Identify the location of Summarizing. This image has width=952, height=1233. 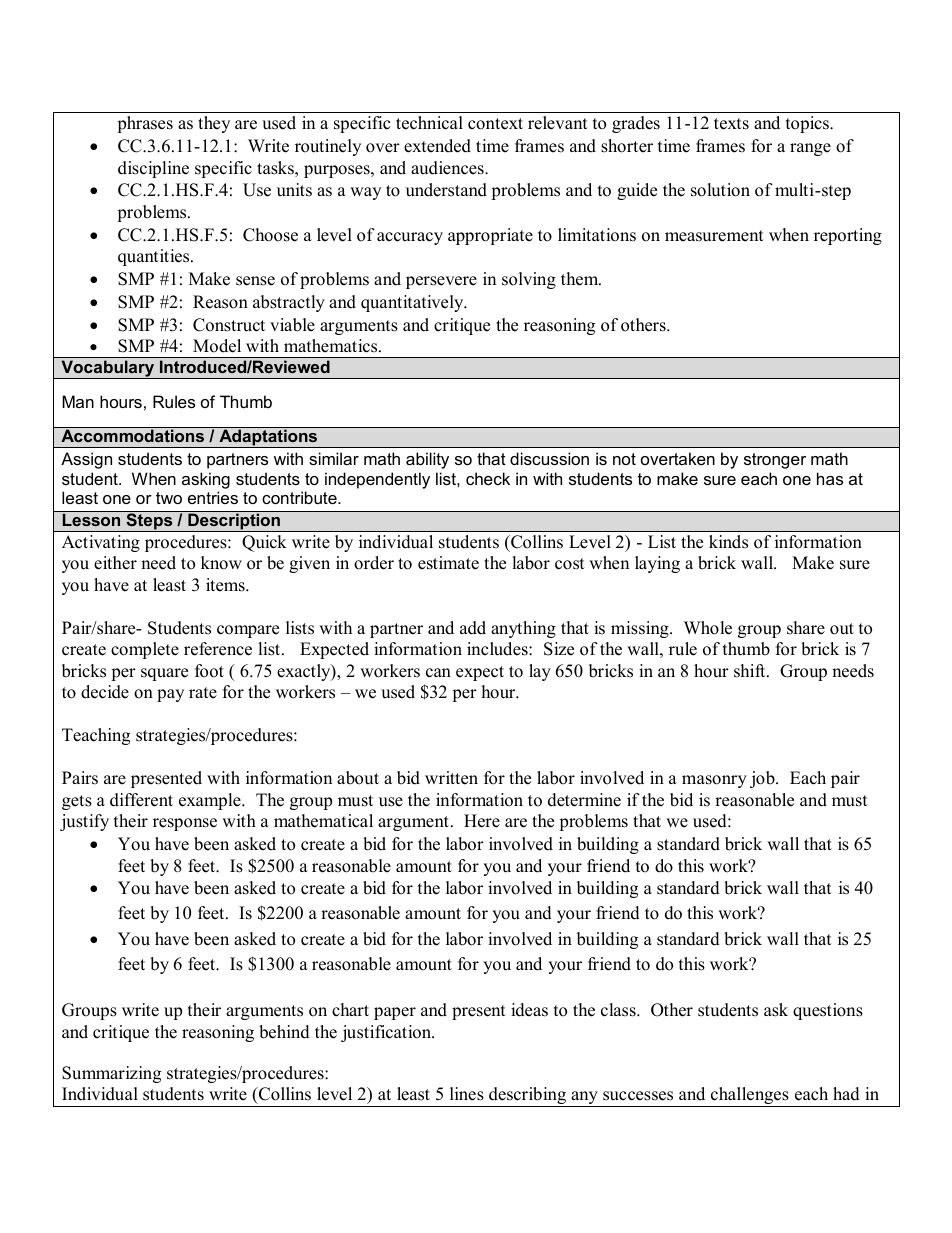
(111, 1074).
